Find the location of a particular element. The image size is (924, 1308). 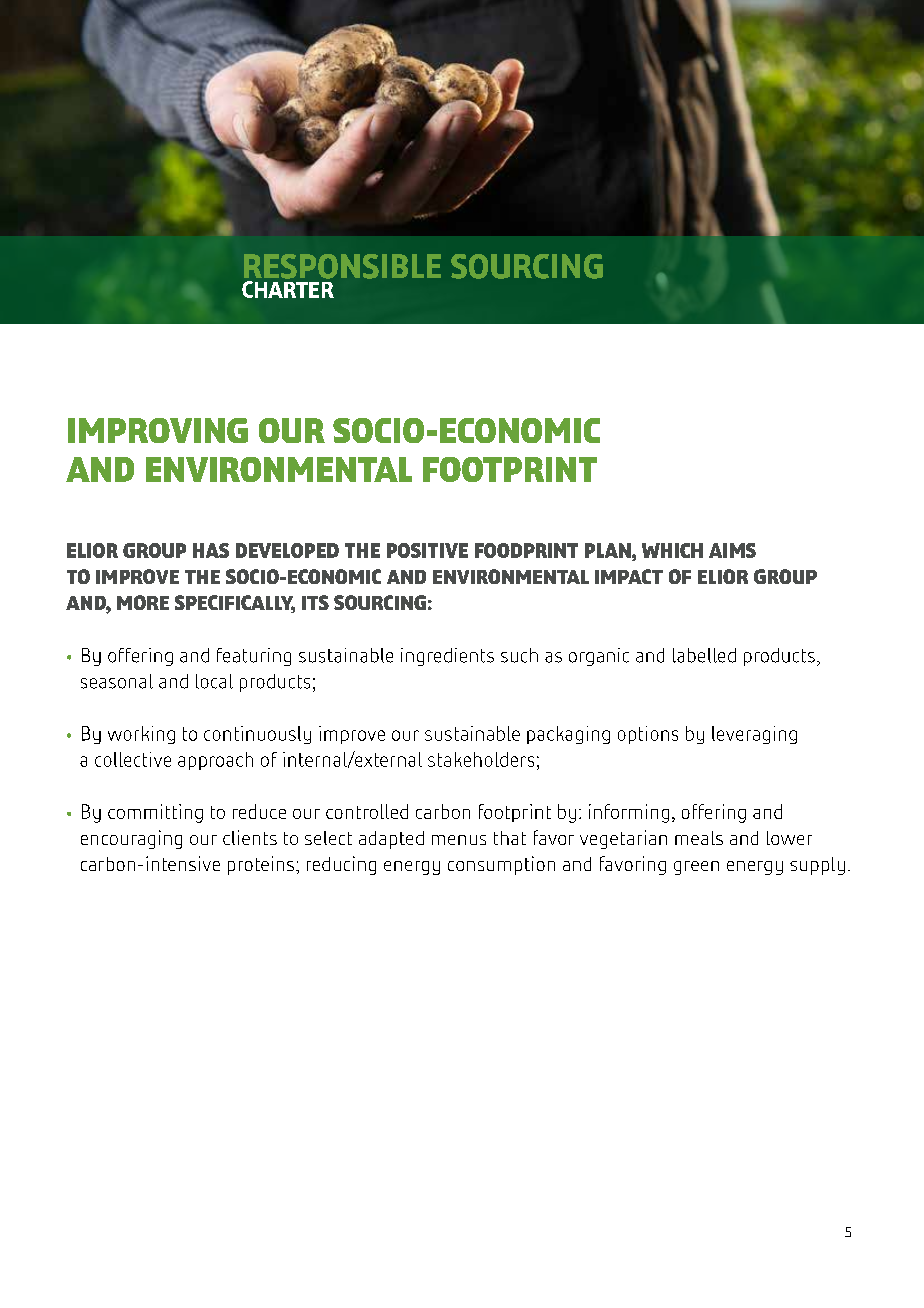

IMPROVING is located at coordinates (158, 430).
